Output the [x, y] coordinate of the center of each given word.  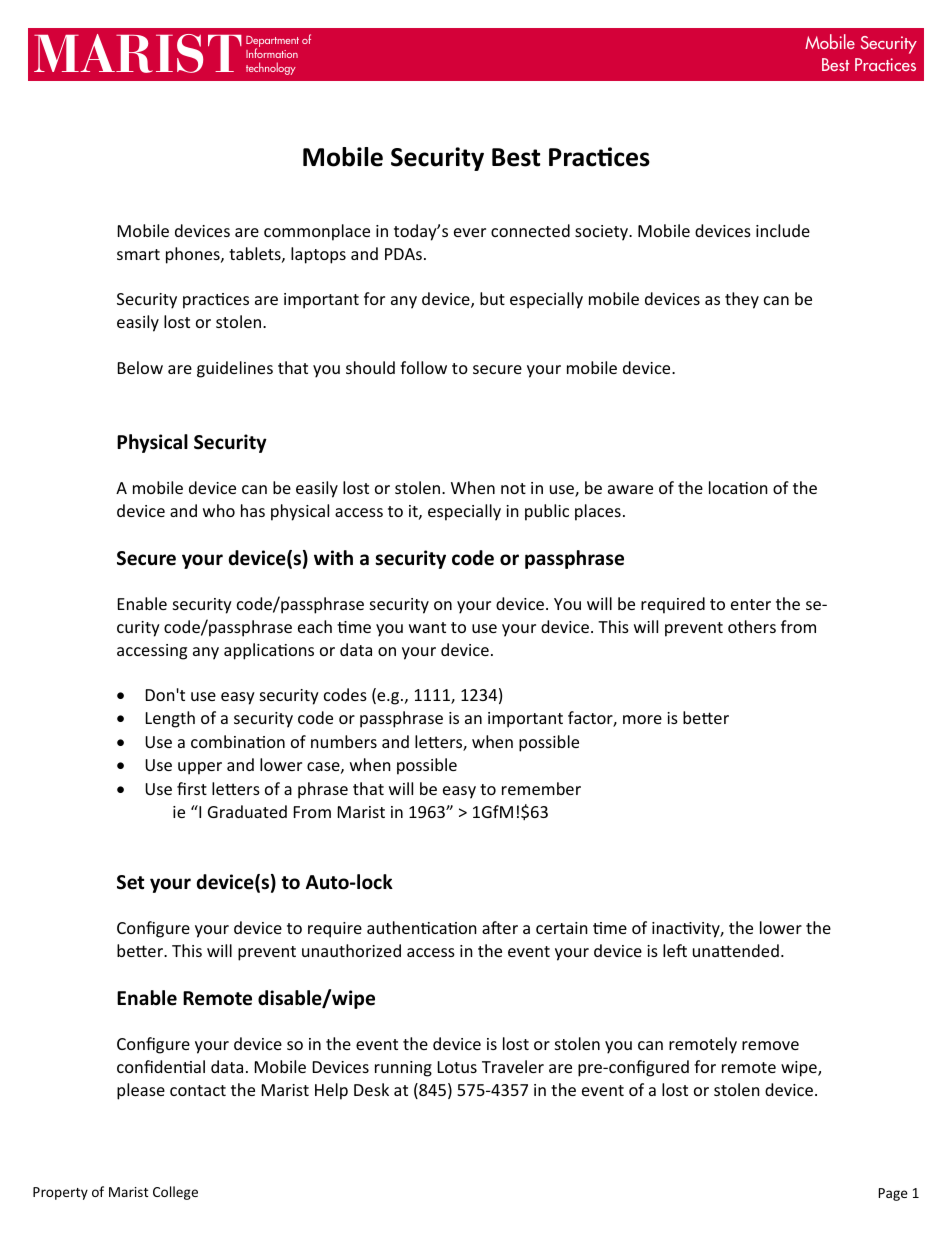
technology [271, 68]
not [513, 488]
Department [272, 43]
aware [630, 489]
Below [140, 367]
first [192, 788]
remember [541, 788]
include [783, 230]
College [175, 1193]
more [642, 719]
